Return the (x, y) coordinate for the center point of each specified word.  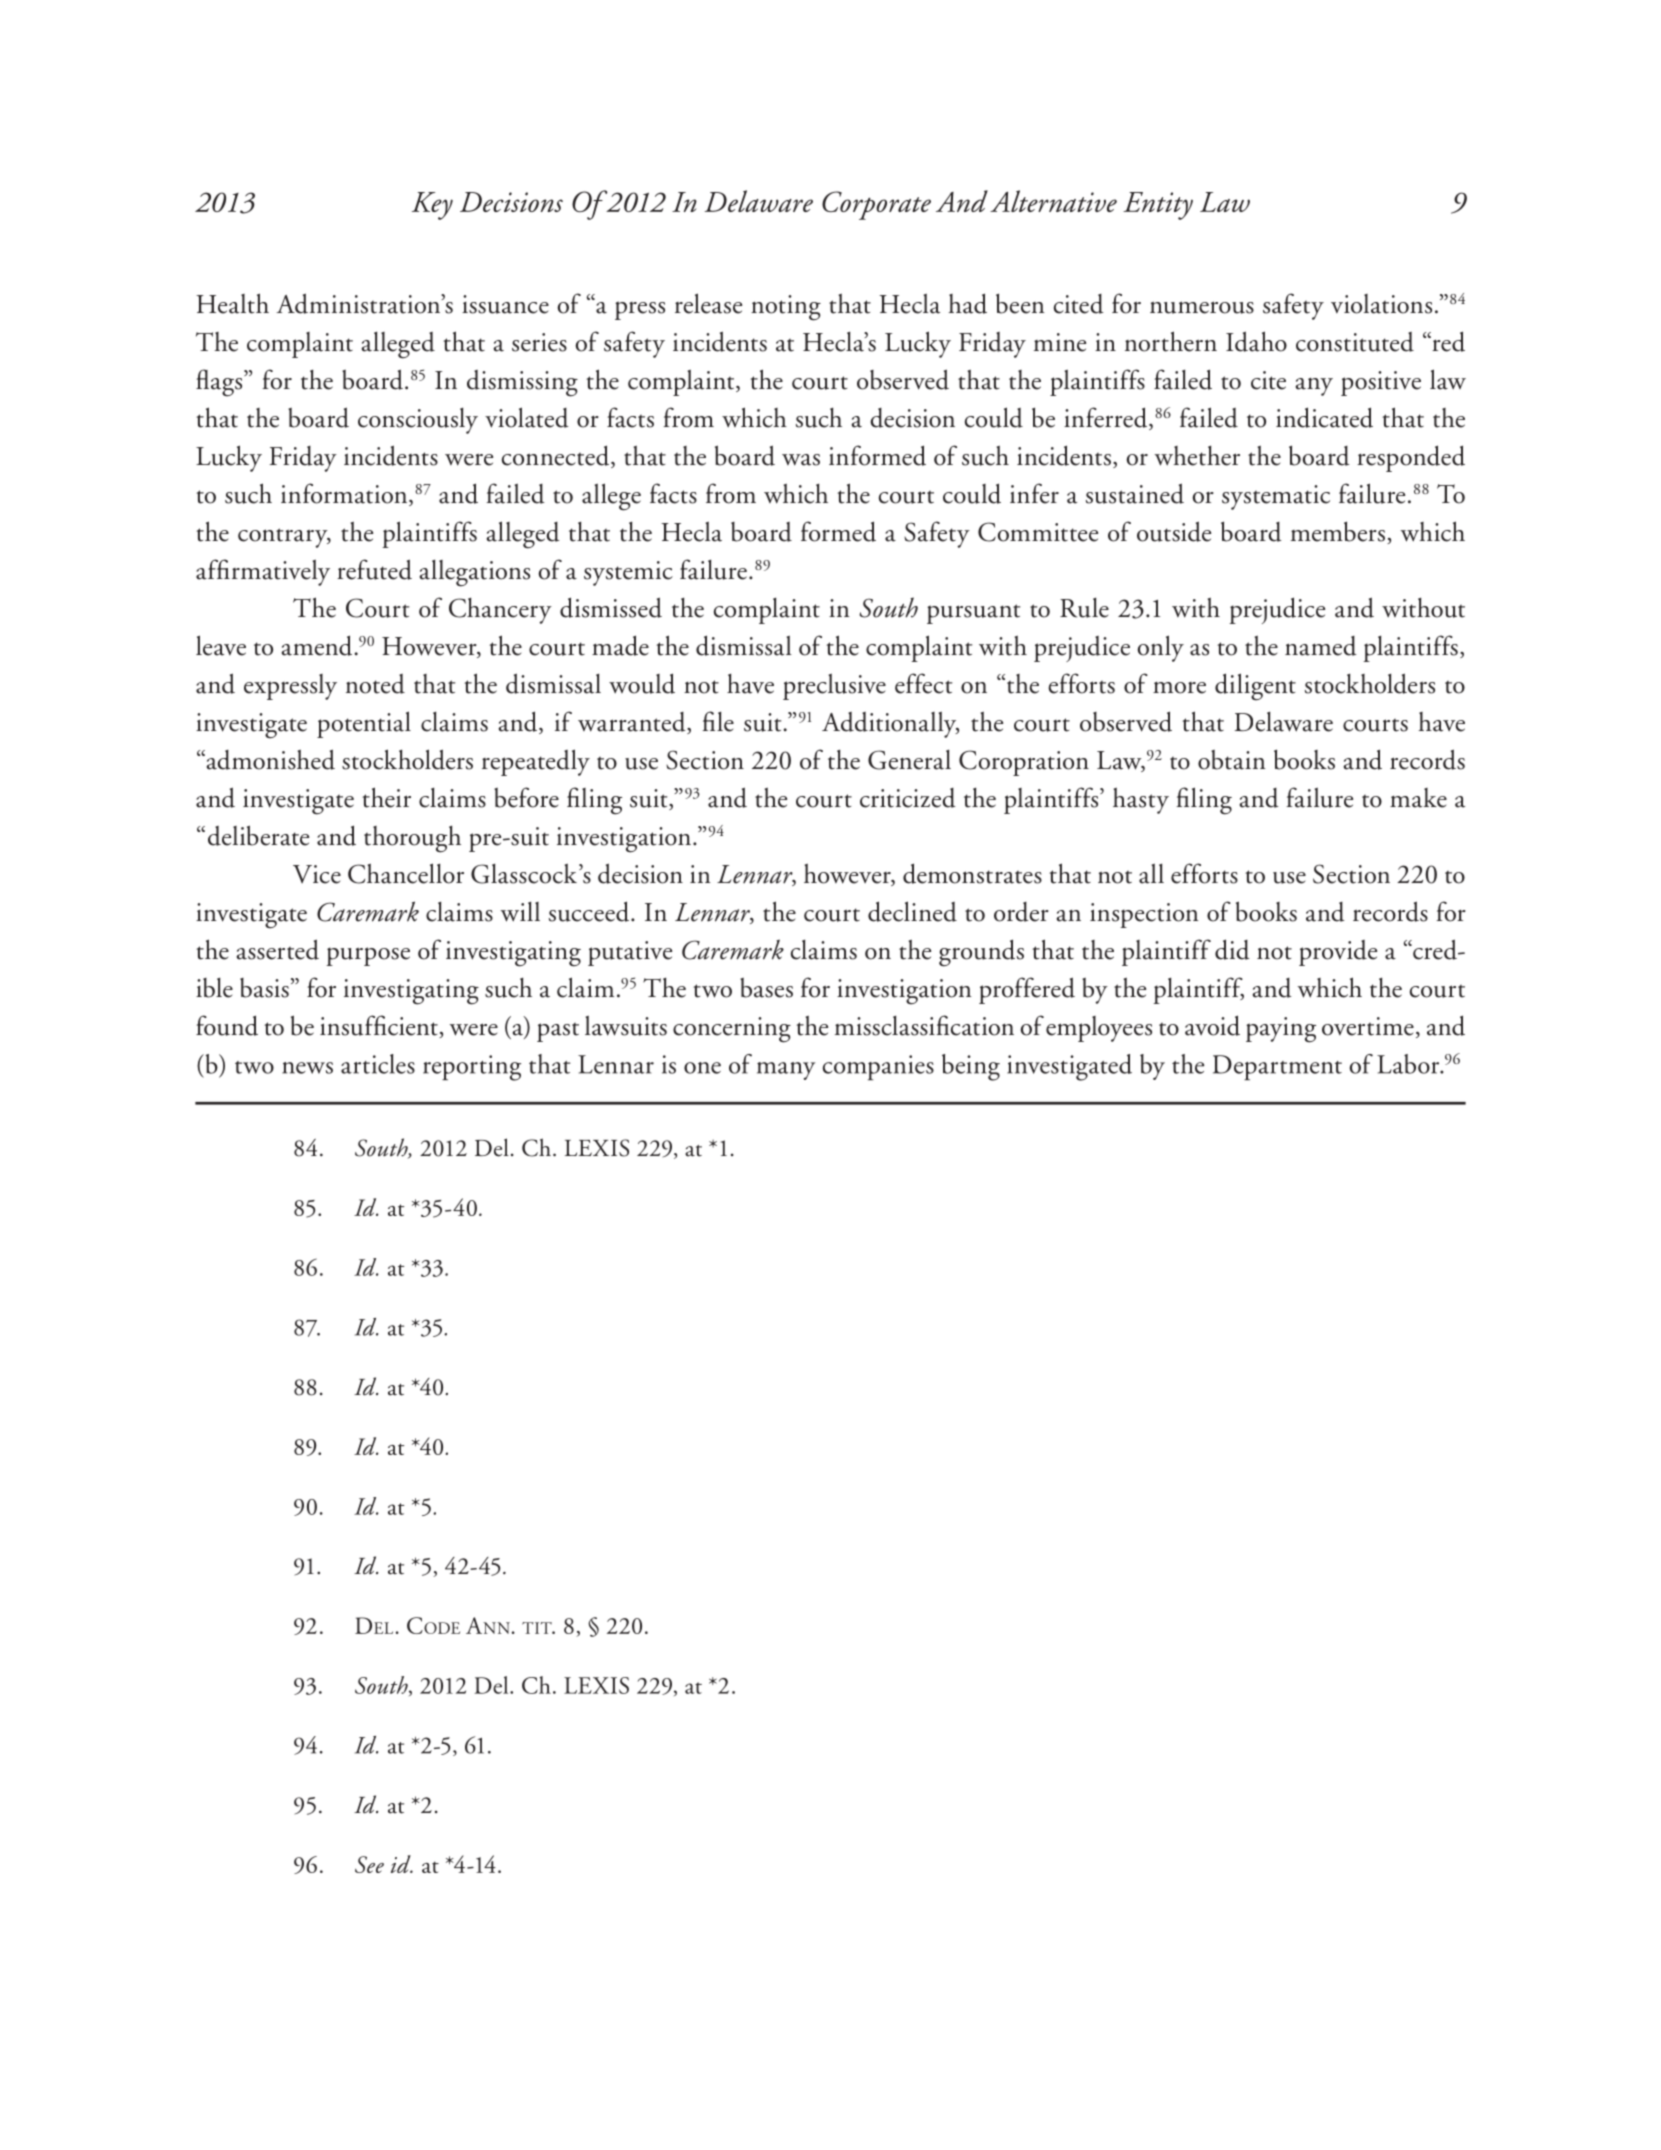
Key (432, 206)
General (909, 760)
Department (1277, 1068)
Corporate (876, 205)
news (307, 1068)
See (369, 1864)
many (786, 1071)
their (387, 797)
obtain (1232, 760)
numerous (1202, 307)
